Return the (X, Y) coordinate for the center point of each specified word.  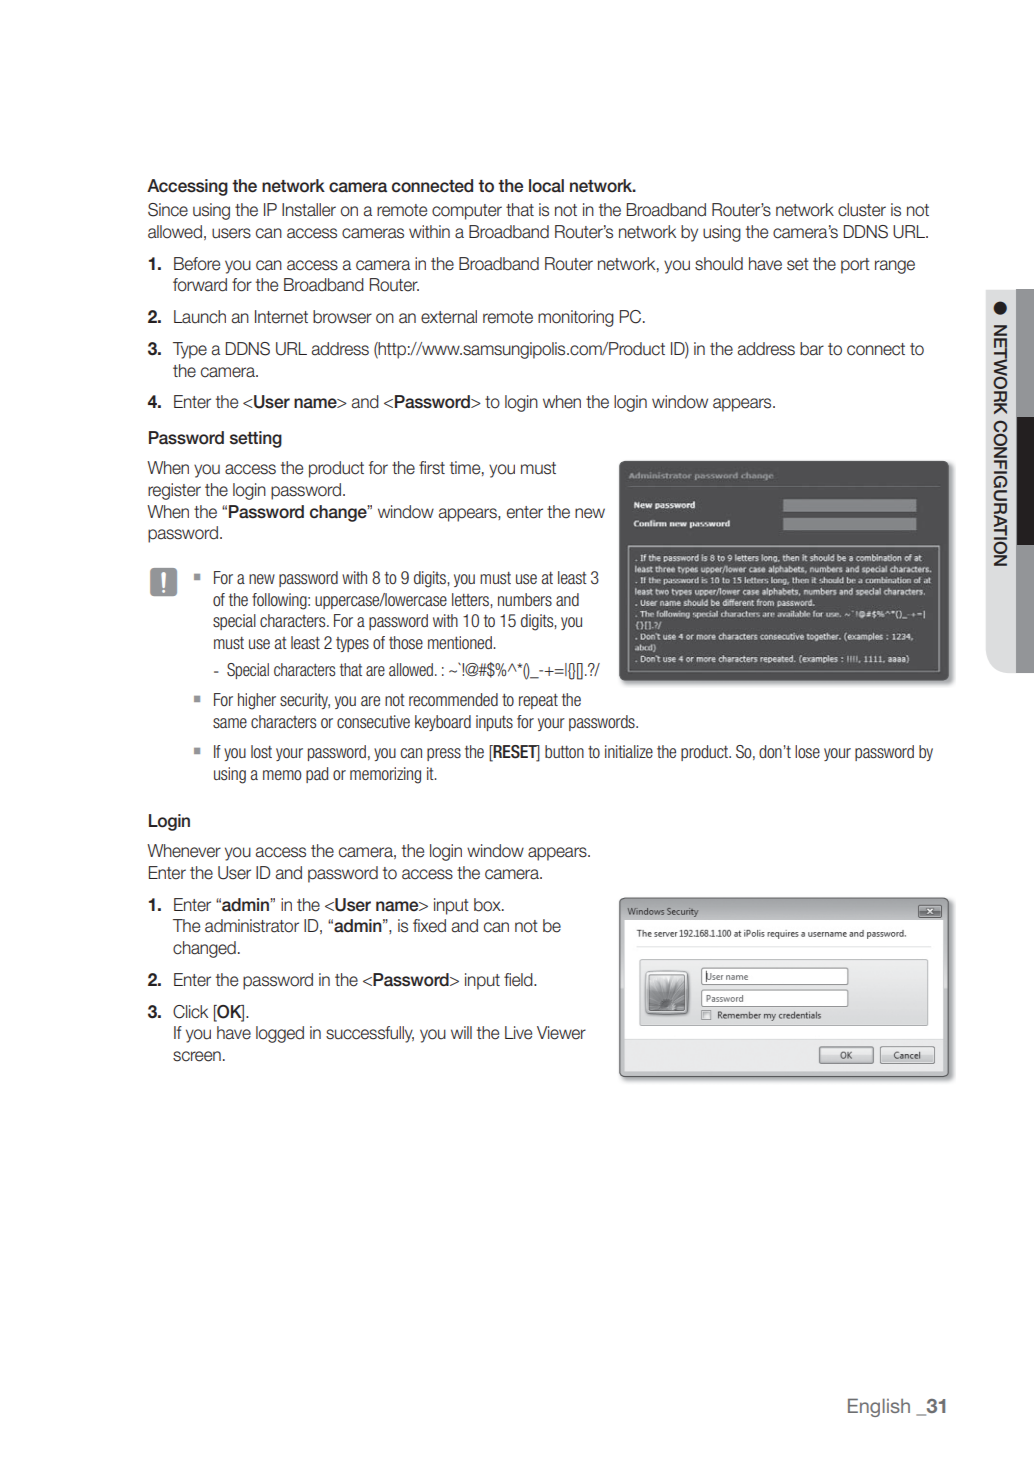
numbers (525, 600)
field (519, 980)
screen (197, 1056)
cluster (862, 210)
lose (807, 751)
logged (280, 1034)
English (879, 1407)
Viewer (561, 1033)
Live (518, 1033)
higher (257, 701)
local (546, 186)
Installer (309, 210)
